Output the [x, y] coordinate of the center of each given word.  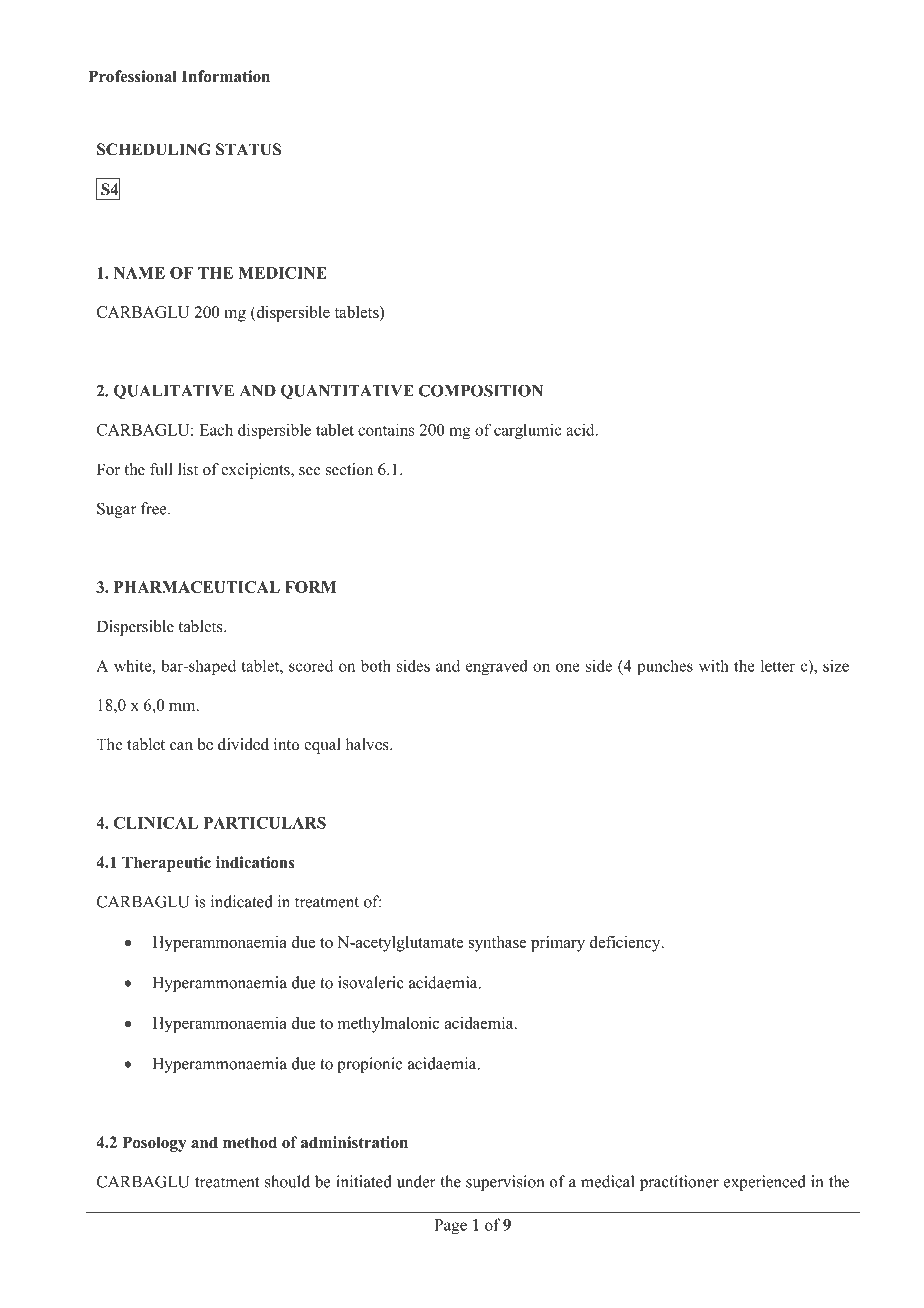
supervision [505, 1183]
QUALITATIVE [174, 392]
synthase [498, 944]
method [250, 1142]
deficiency [626, 944]
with [714, 665]
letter [778, 665]
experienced [765, 1183]
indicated [242, 901]
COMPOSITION [481, 390]
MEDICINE [282, 273]
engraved [497, 667]
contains [386, 429]
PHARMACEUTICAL [197, 587]
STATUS [248, 149]
